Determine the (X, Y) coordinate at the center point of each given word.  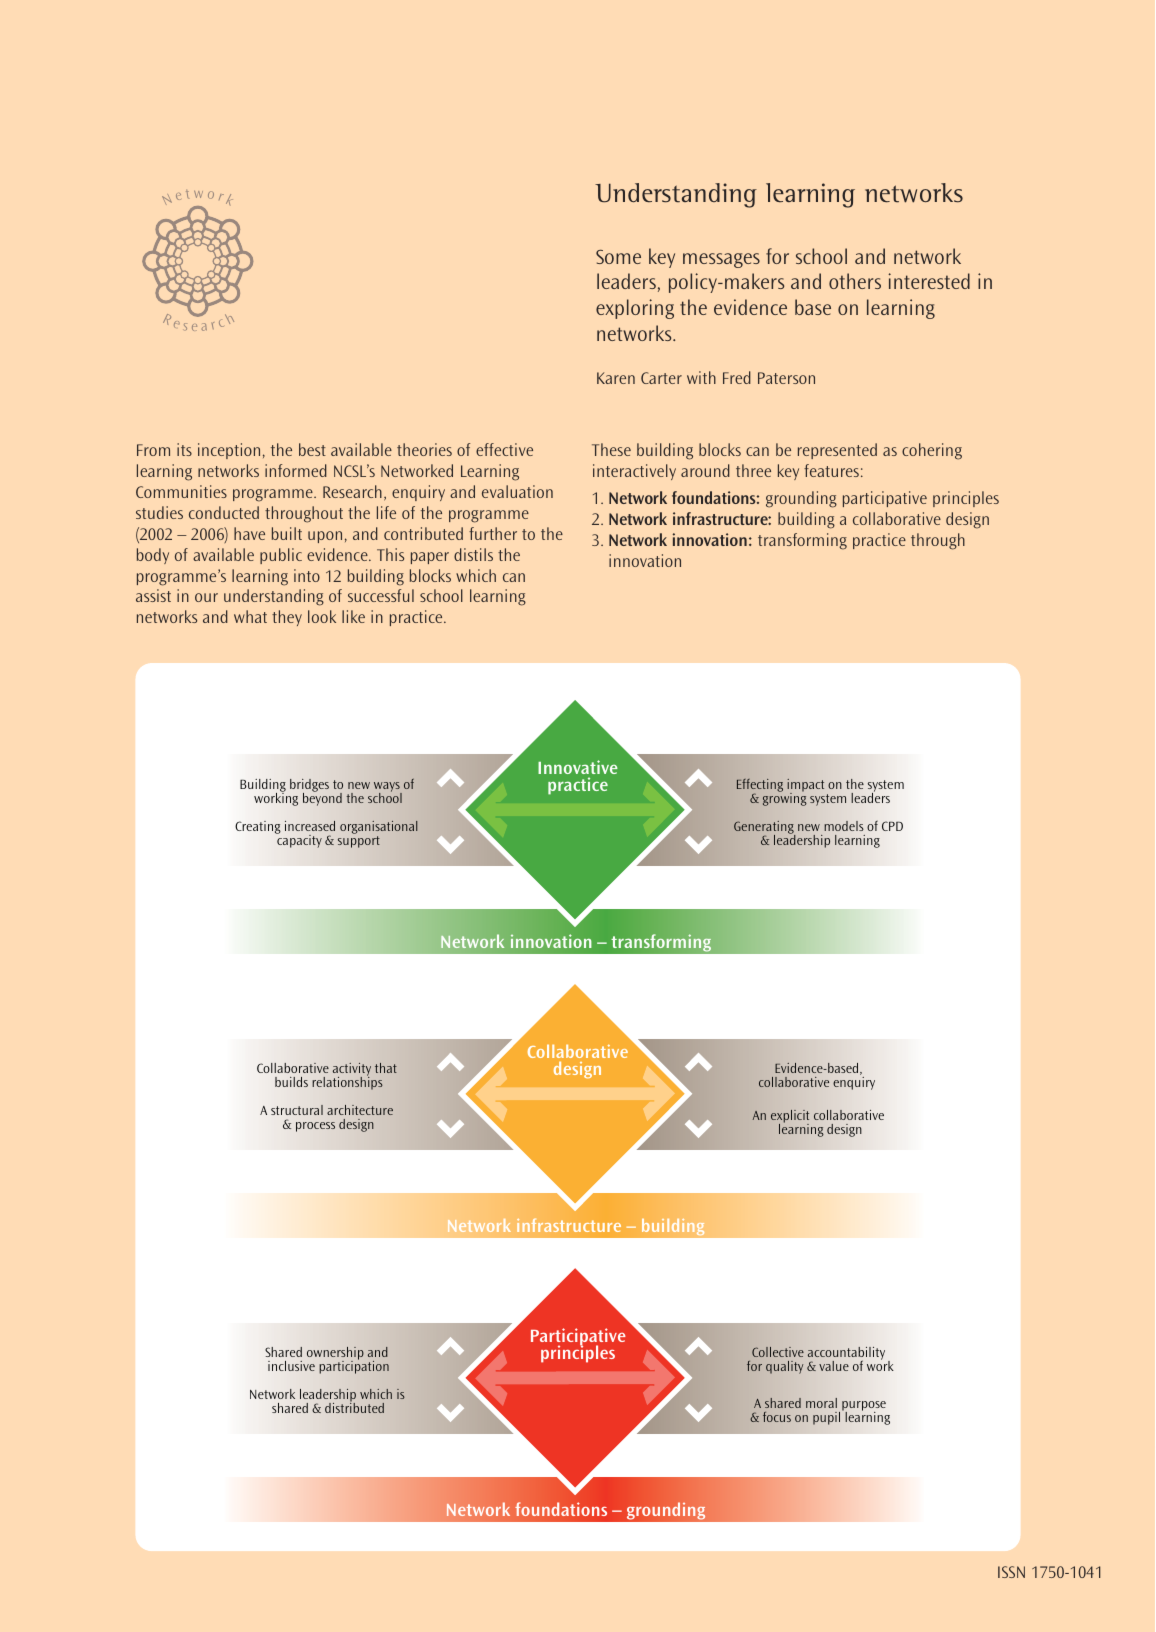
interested (929, 281)
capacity (299, 840)
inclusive (291, 1366)
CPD (892, 826)
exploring (635, 309)
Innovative (578, 767)
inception (229, 451)
